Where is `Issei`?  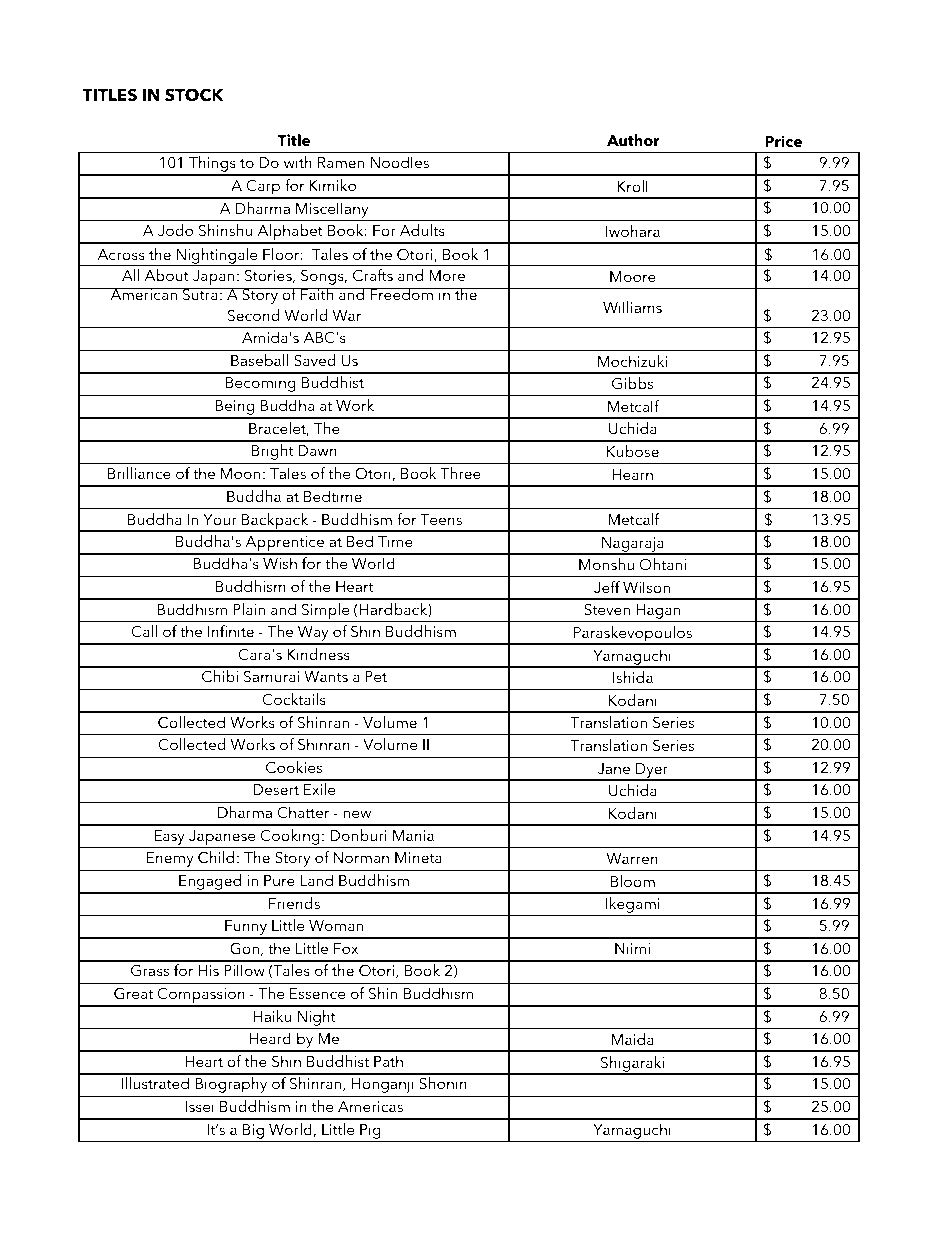 Issei is located at coordinates (199, 1106).
